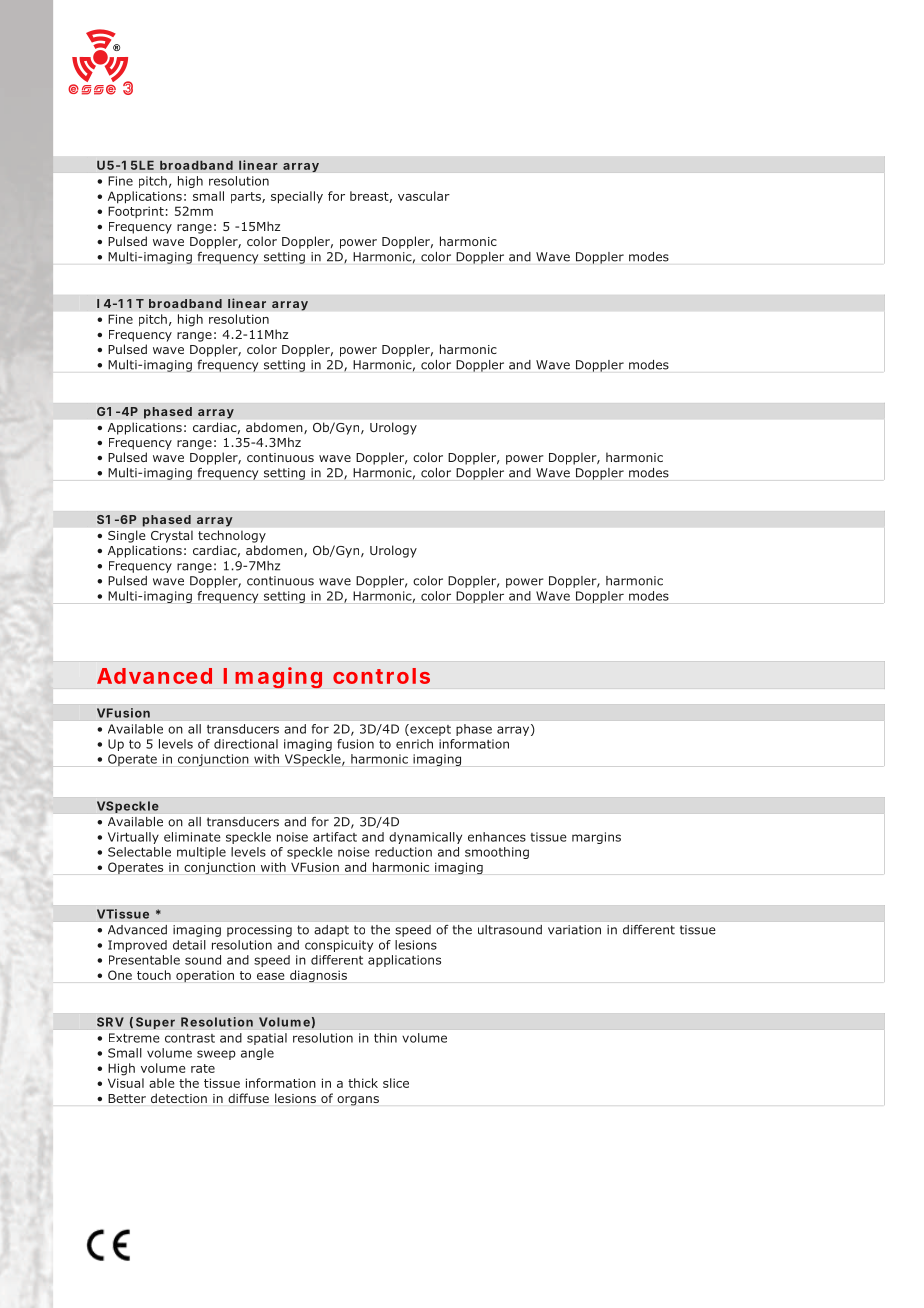  I want to click on slice, so click(396, 1083).
